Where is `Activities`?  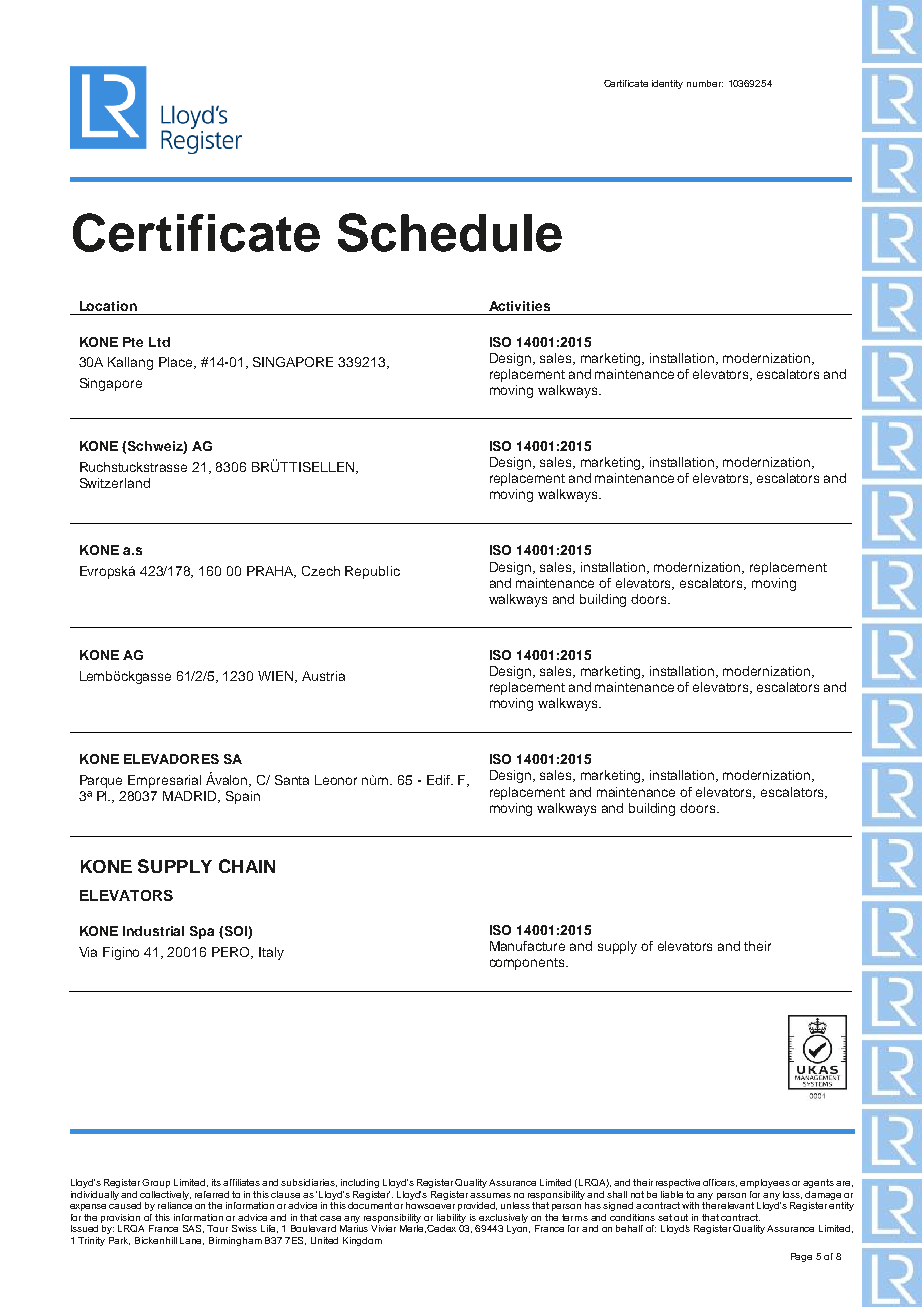 Activities is located at coordinates (519, 306).
